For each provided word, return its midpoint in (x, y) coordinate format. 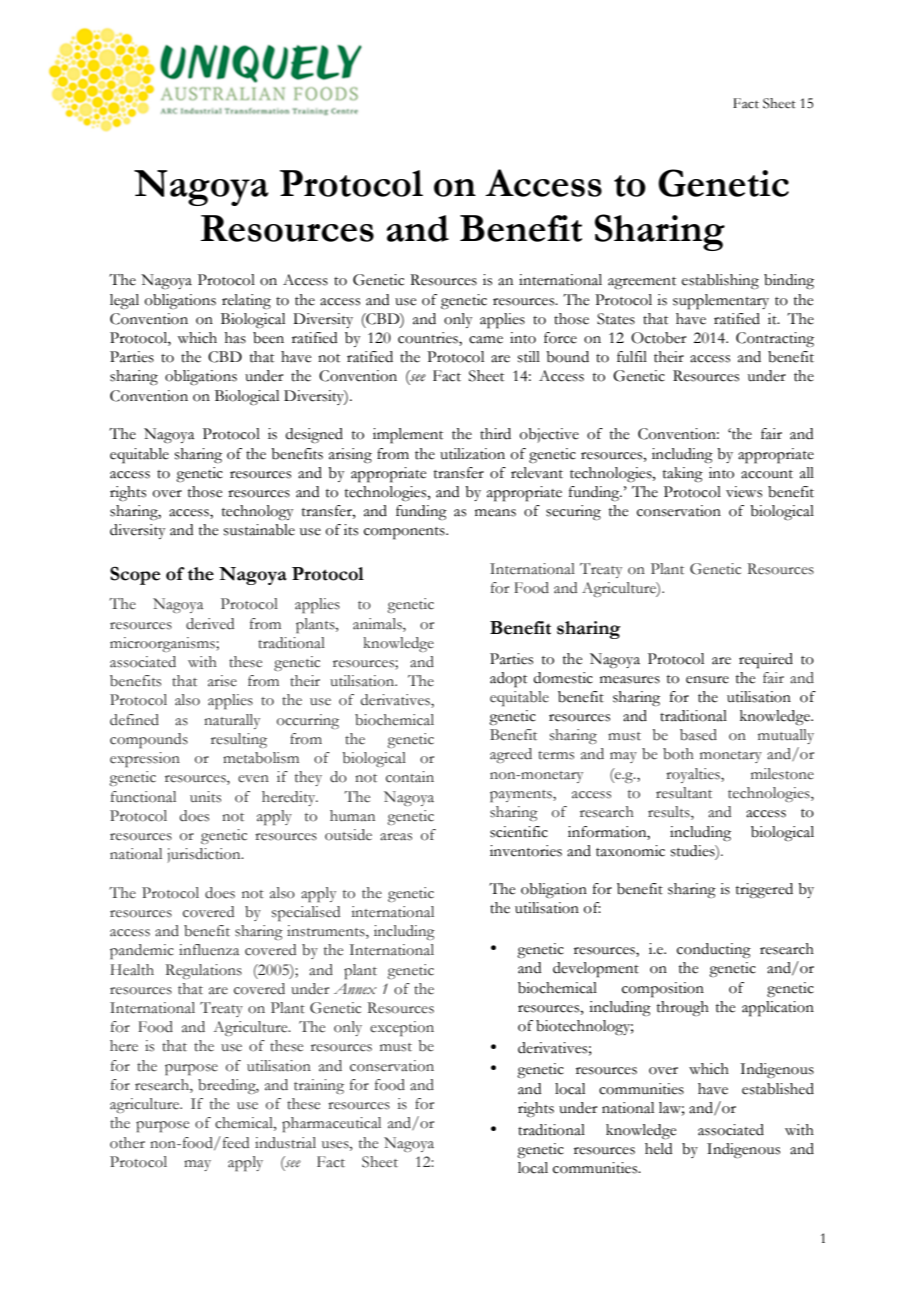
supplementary (721, 302)
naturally (232, 721)
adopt (508, 680)
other (127, 1143)
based (698, 735)
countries (429, 339)
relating (246, 302)
